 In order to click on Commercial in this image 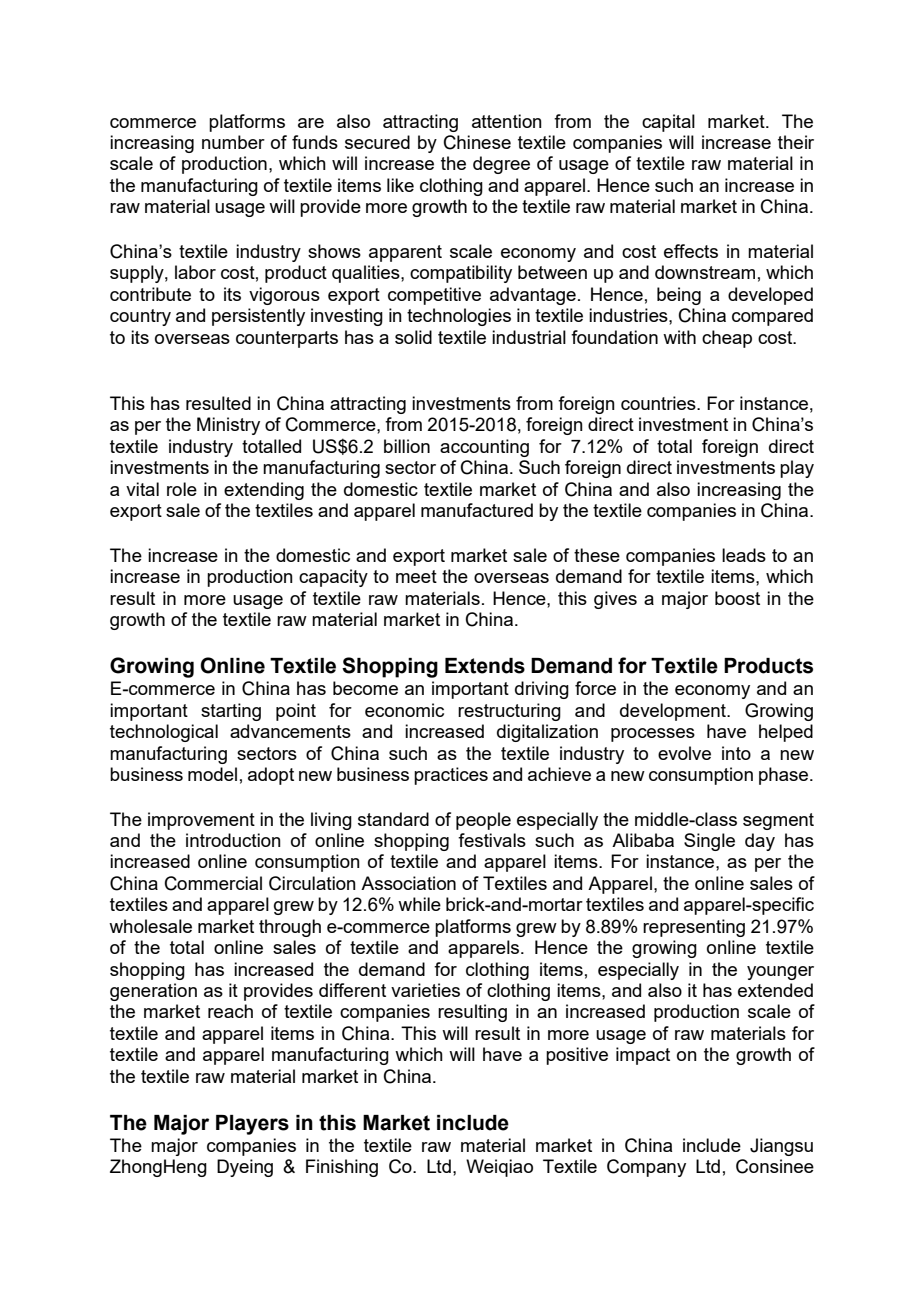, I will do `click(213, 883)`.
